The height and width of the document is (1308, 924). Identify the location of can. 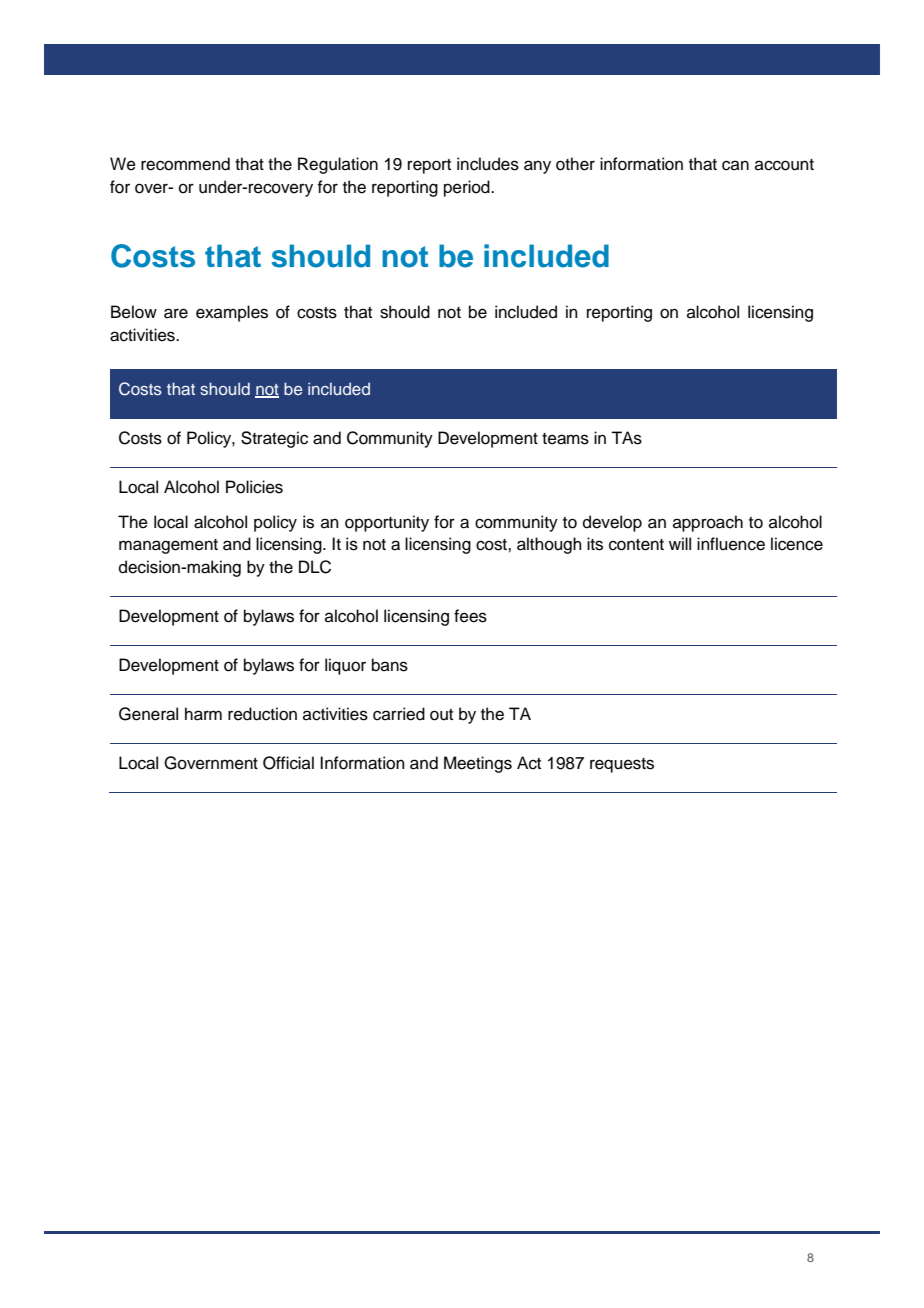
(735, 165).
